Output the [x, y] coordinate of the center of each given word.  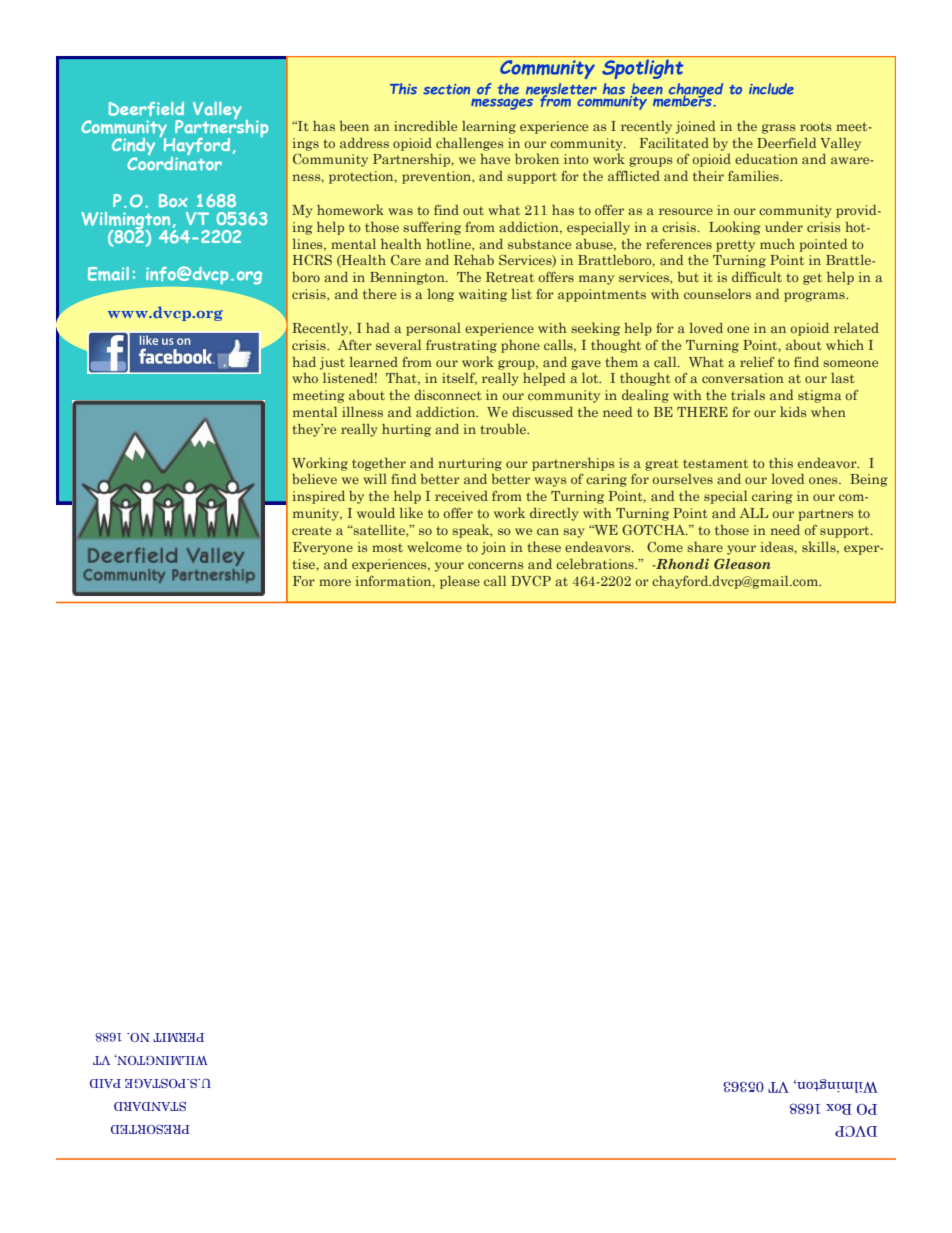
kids [793, 411]
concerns [496, 565]
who [305, 378]
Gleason [742, 563]
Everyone [323, 548]
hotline [449, 245]
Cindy [133, 148]
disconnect [448, 395]
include [771, 89]
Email [108, 274]
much [777, 244]
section [446, 89]
